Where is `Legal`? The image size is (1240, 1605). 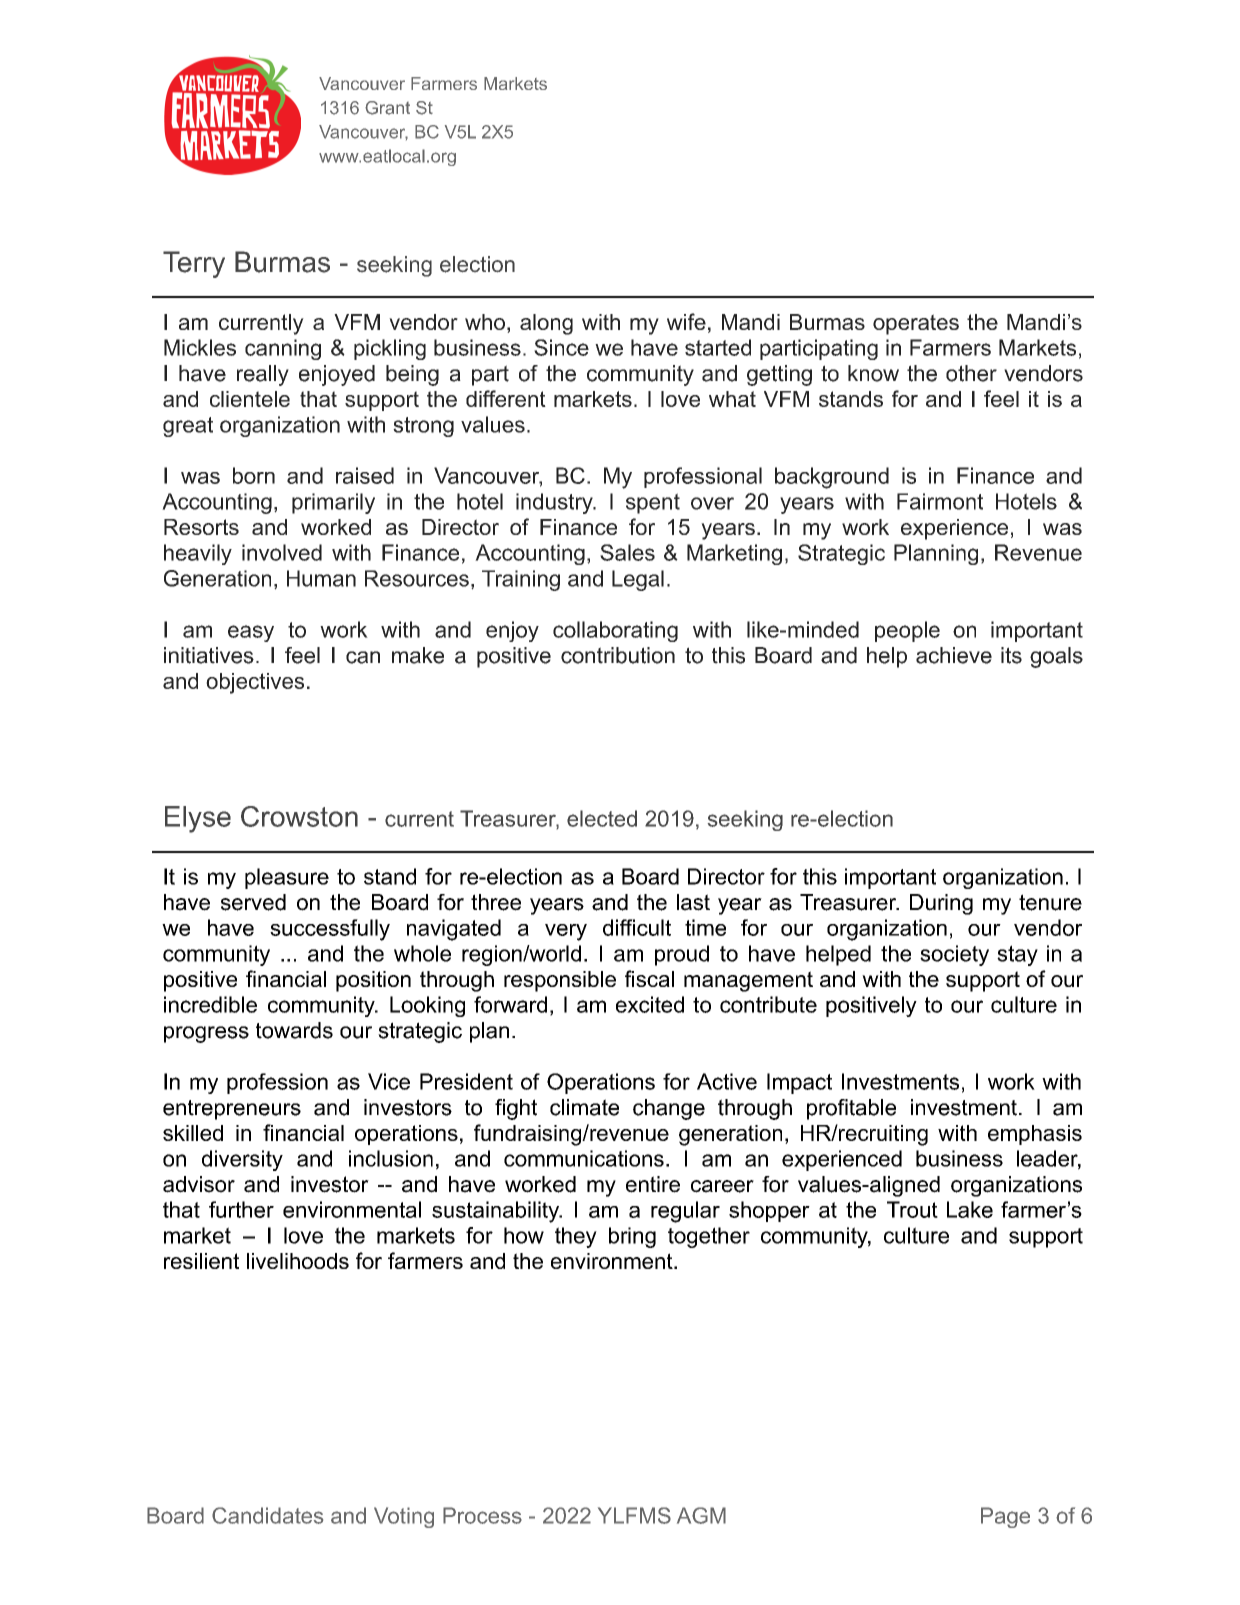
Legal is located at coordinates (638, 580).
